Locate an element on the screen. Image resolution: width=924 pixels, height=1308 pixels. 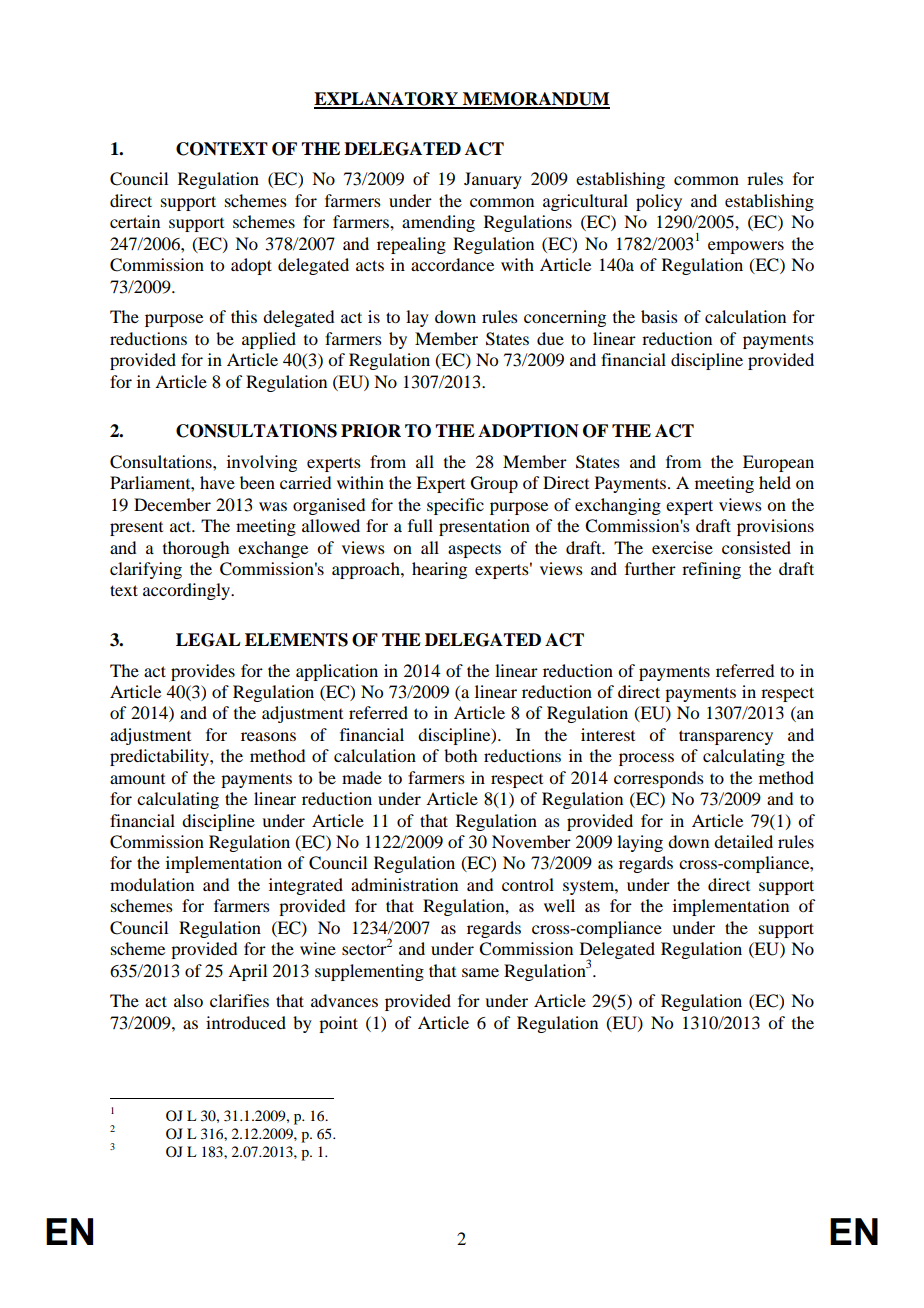
EXPLANATORY is located at coordinates (387, 100).
